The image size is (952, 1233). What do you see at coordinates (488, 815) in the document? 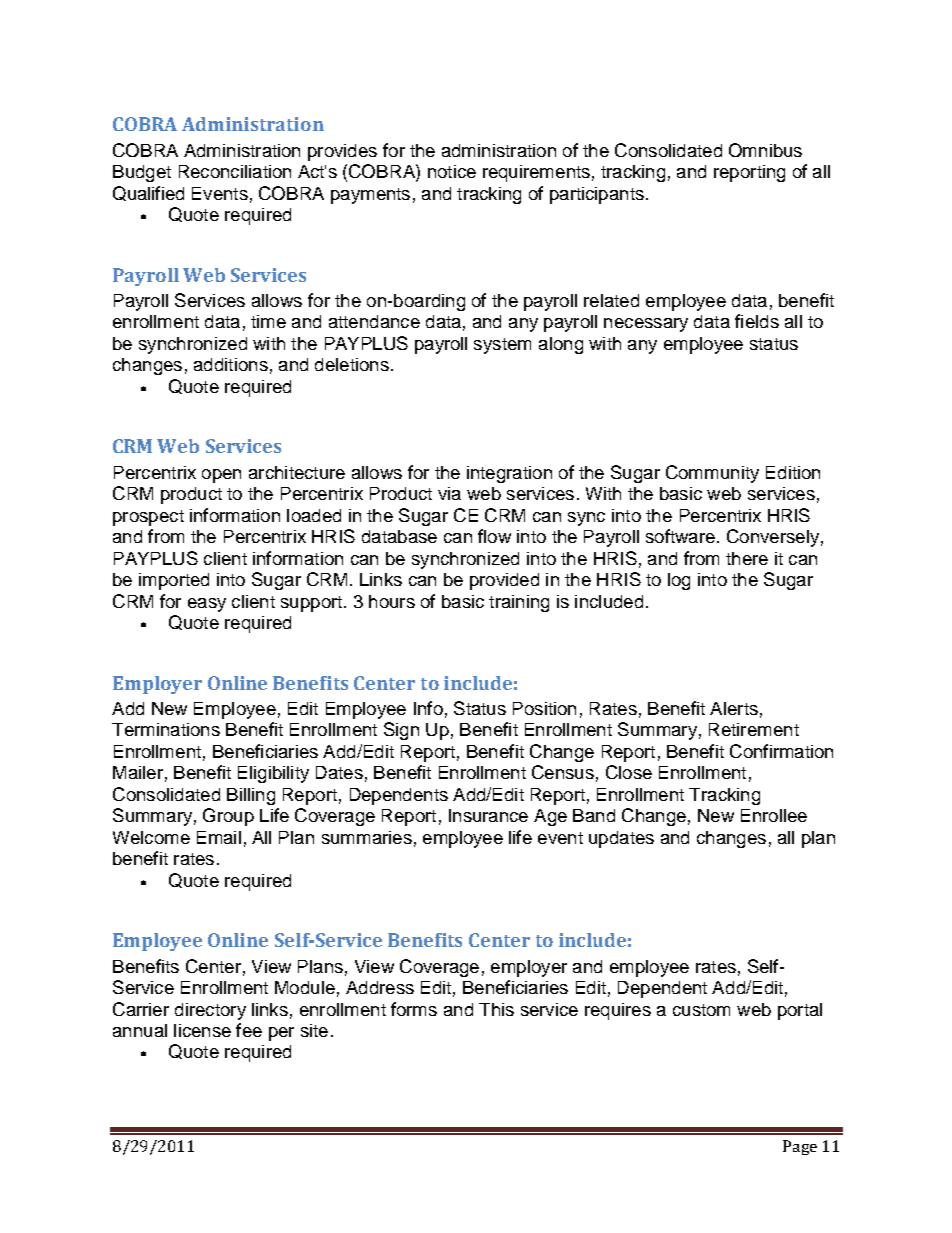
I see `Insurance` at bounding box center [488, 815].
